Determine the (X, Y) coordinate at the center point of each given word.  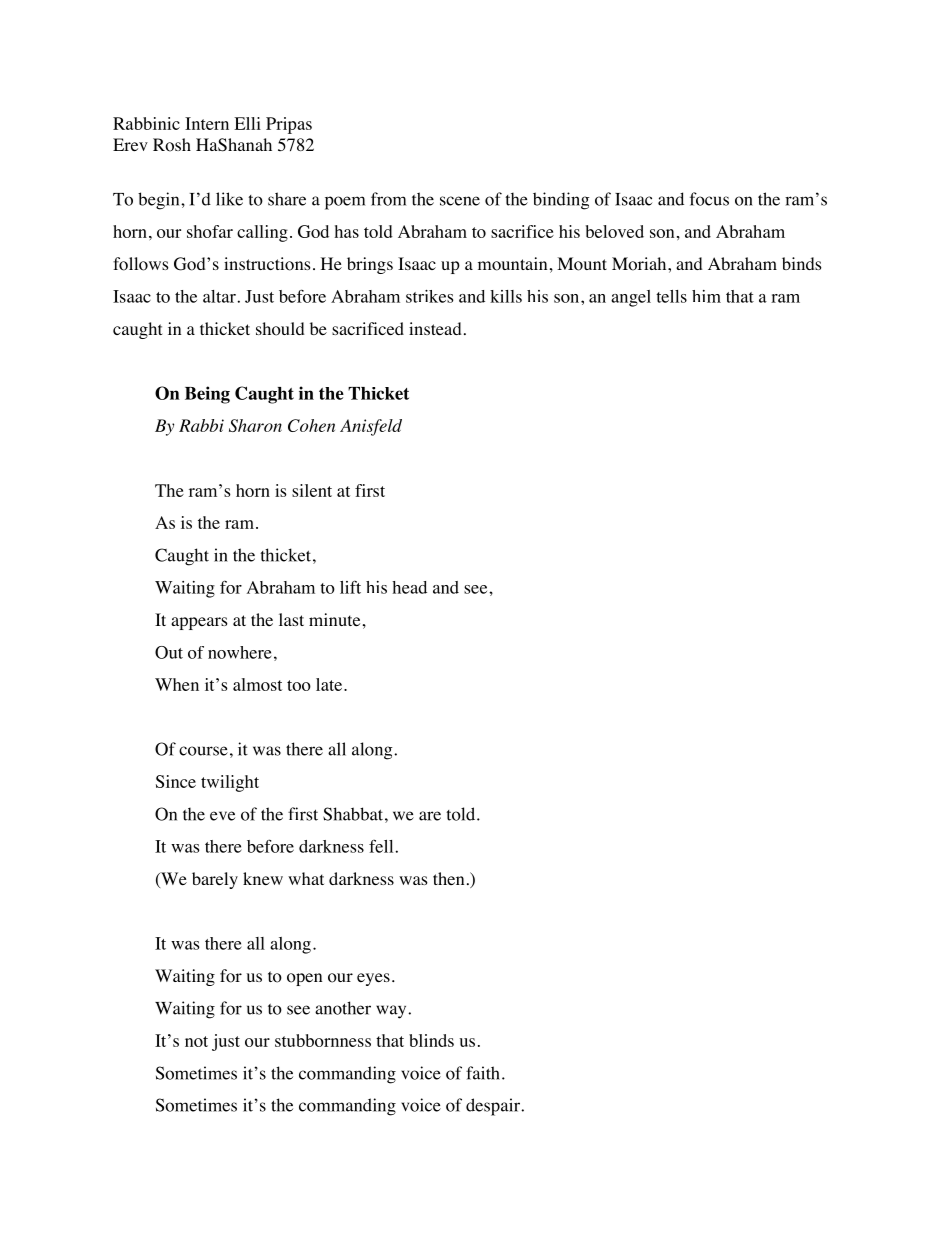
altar (219, 296)
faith (483, 1073)
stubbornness (323, 1040)
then (448, 878)
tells (671, 296)
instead (435, 328)
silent (312, 490)
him (706, 296)
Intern (207, 123)
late (330, 684)
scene (460, 201)
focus (709, 199)
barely (215, 880)
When (177, 684)
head (409, 587)
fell (381, 846)
